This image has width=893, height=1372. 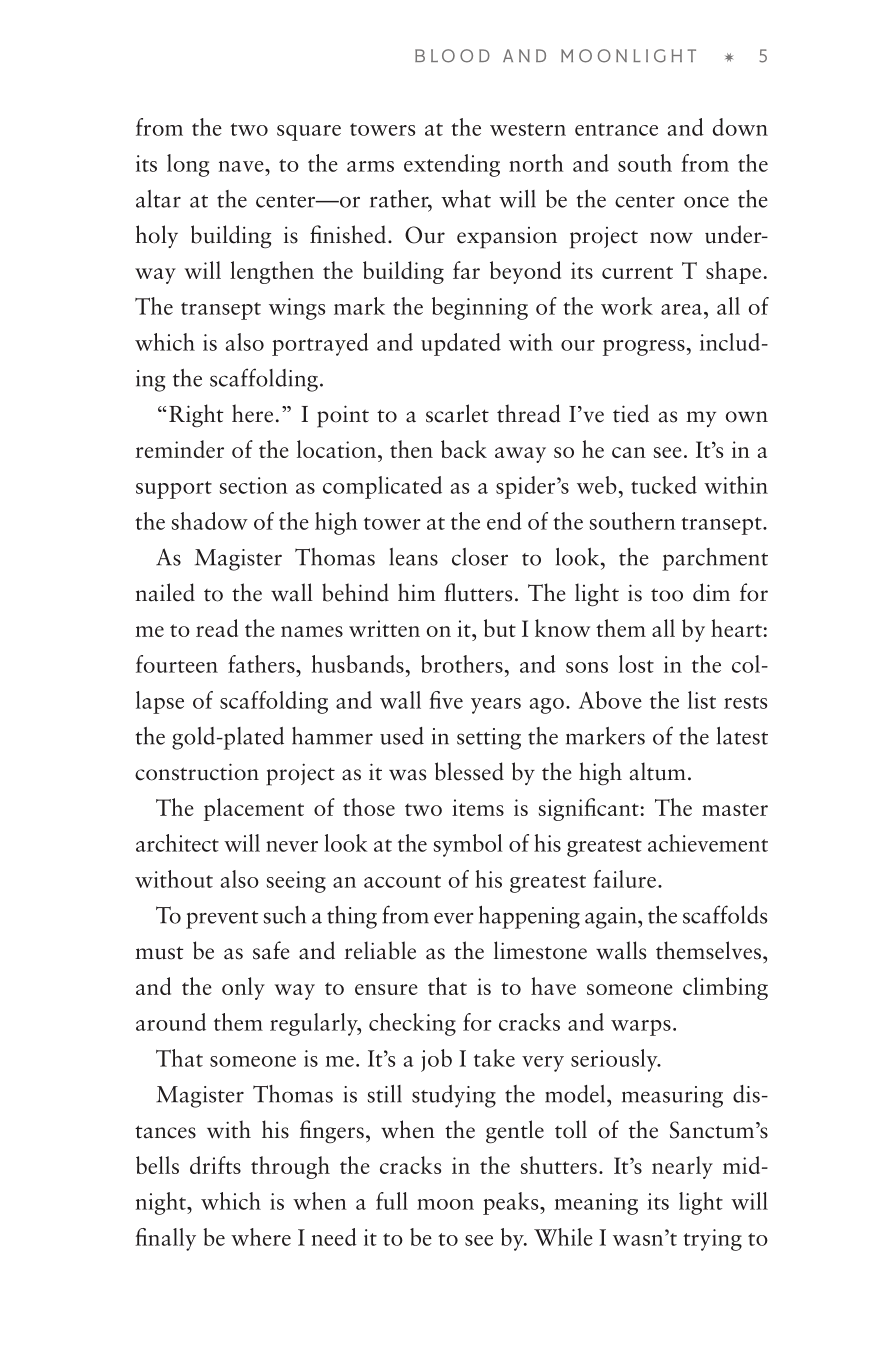 What do you see at coordinates (215, 1165) in the image?
I see `drifts` at bounding box center [215, 1165].
